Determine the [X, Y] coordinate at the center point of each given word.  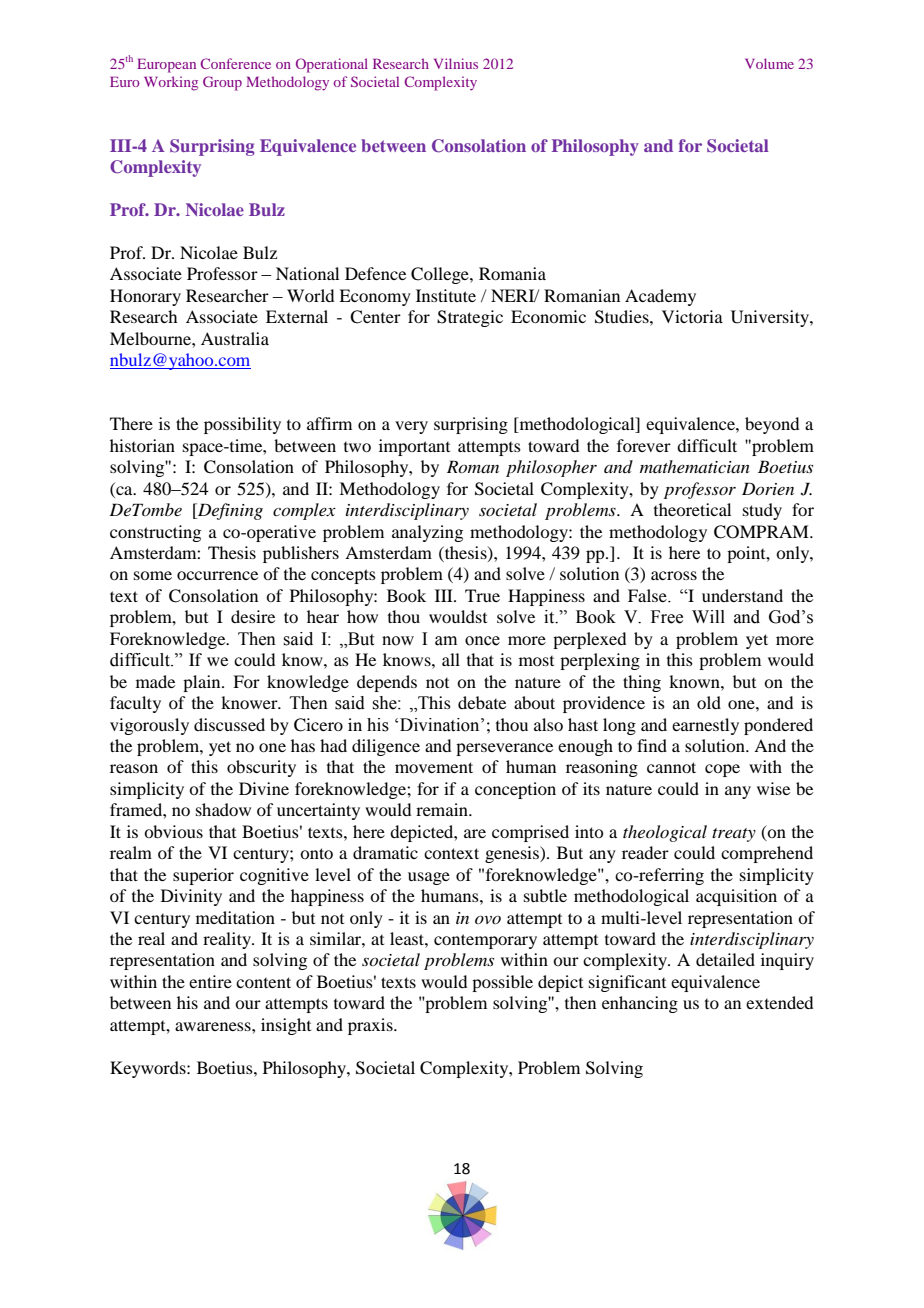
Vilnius [456, 63]
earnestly [705, 726]
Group [222, 83]
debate [482, 702]
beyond [772, 425]
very [411, 427]
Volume [769, 63]
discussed [229, 724]
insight [286, 1026]
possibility [242, 425]
